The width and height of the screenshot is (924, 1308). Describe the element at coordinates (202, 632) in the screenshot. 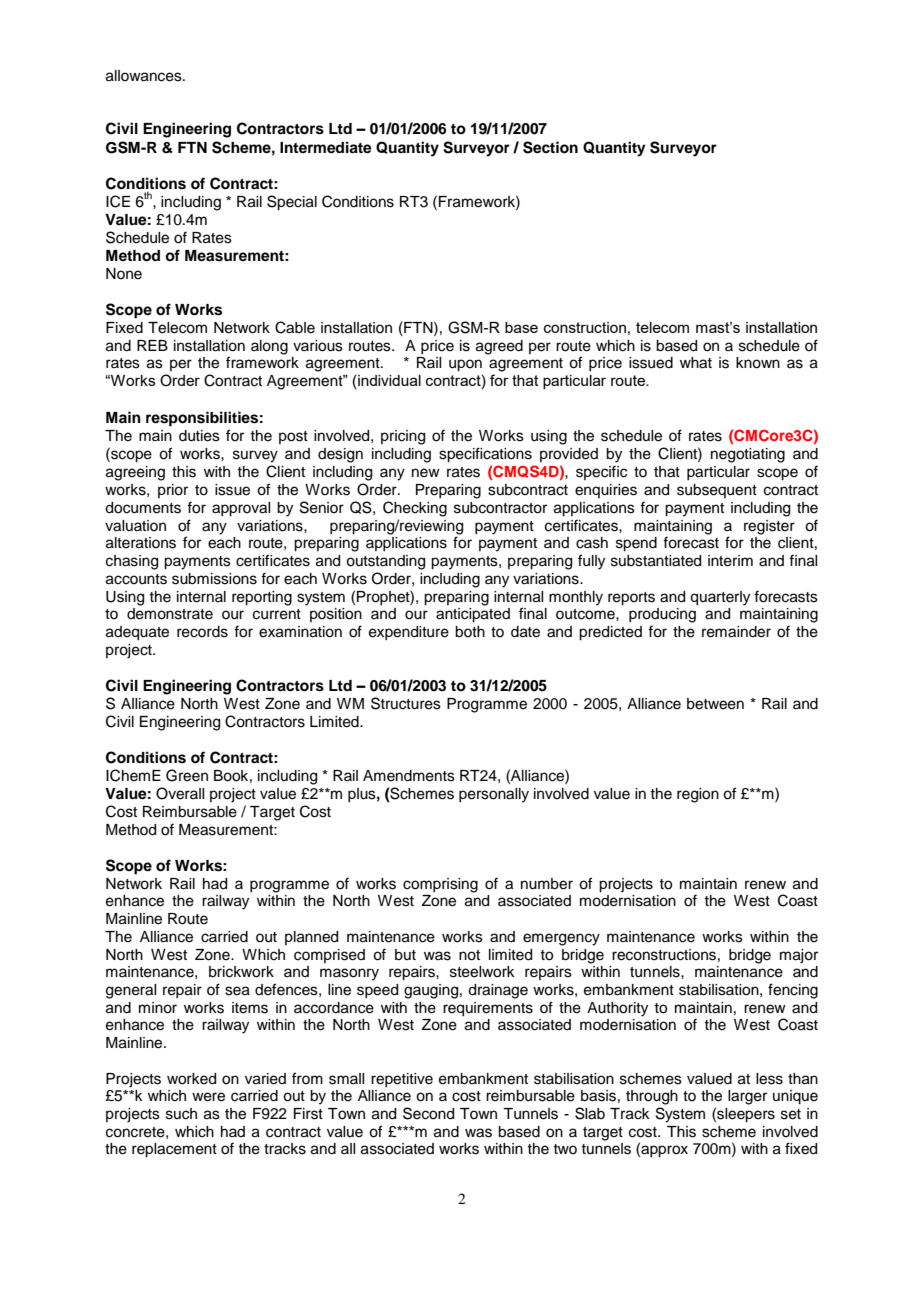

I see `records` at that location.
